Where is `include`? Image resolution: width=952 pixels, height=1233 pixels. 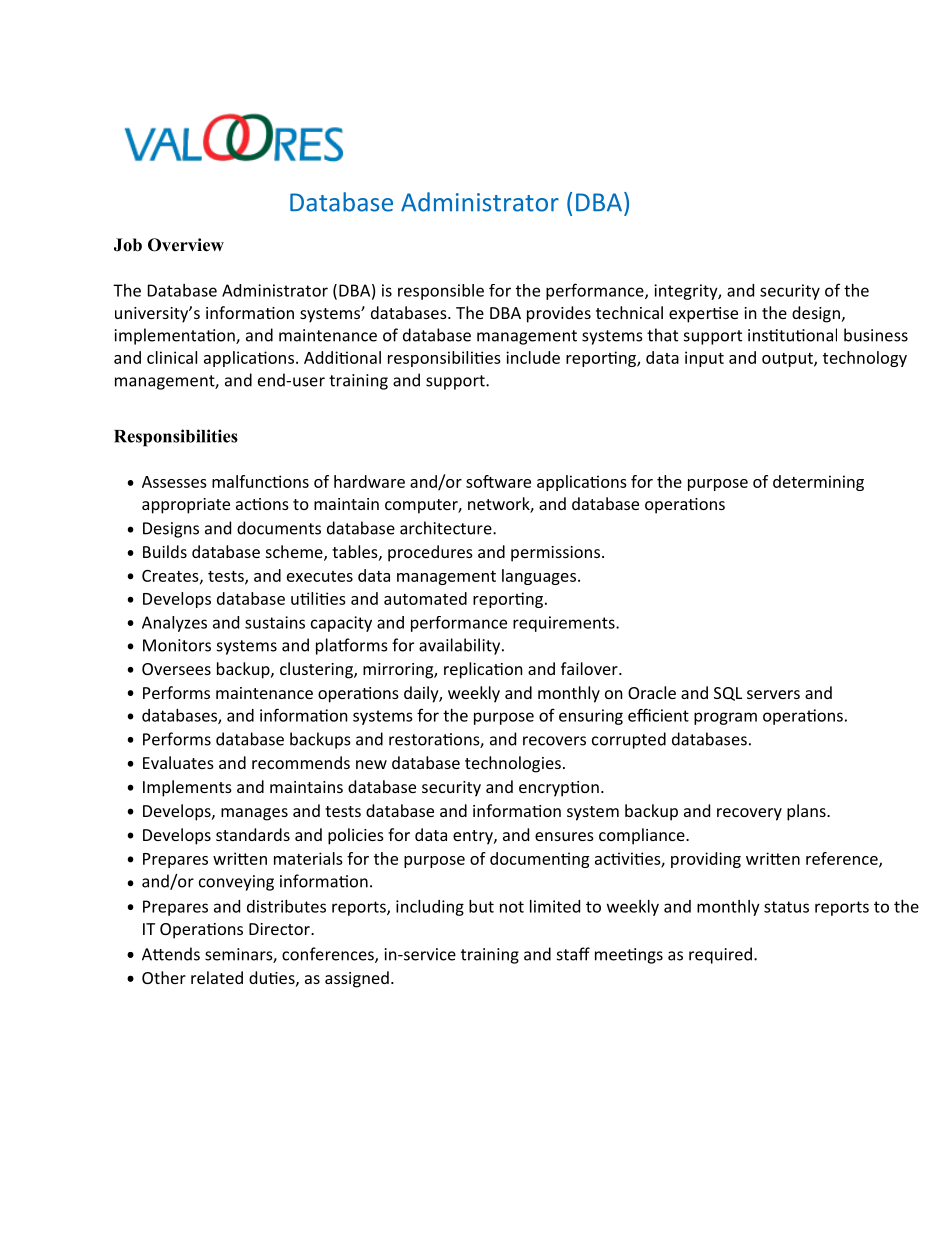
include is located at coordinates (533, 357).
